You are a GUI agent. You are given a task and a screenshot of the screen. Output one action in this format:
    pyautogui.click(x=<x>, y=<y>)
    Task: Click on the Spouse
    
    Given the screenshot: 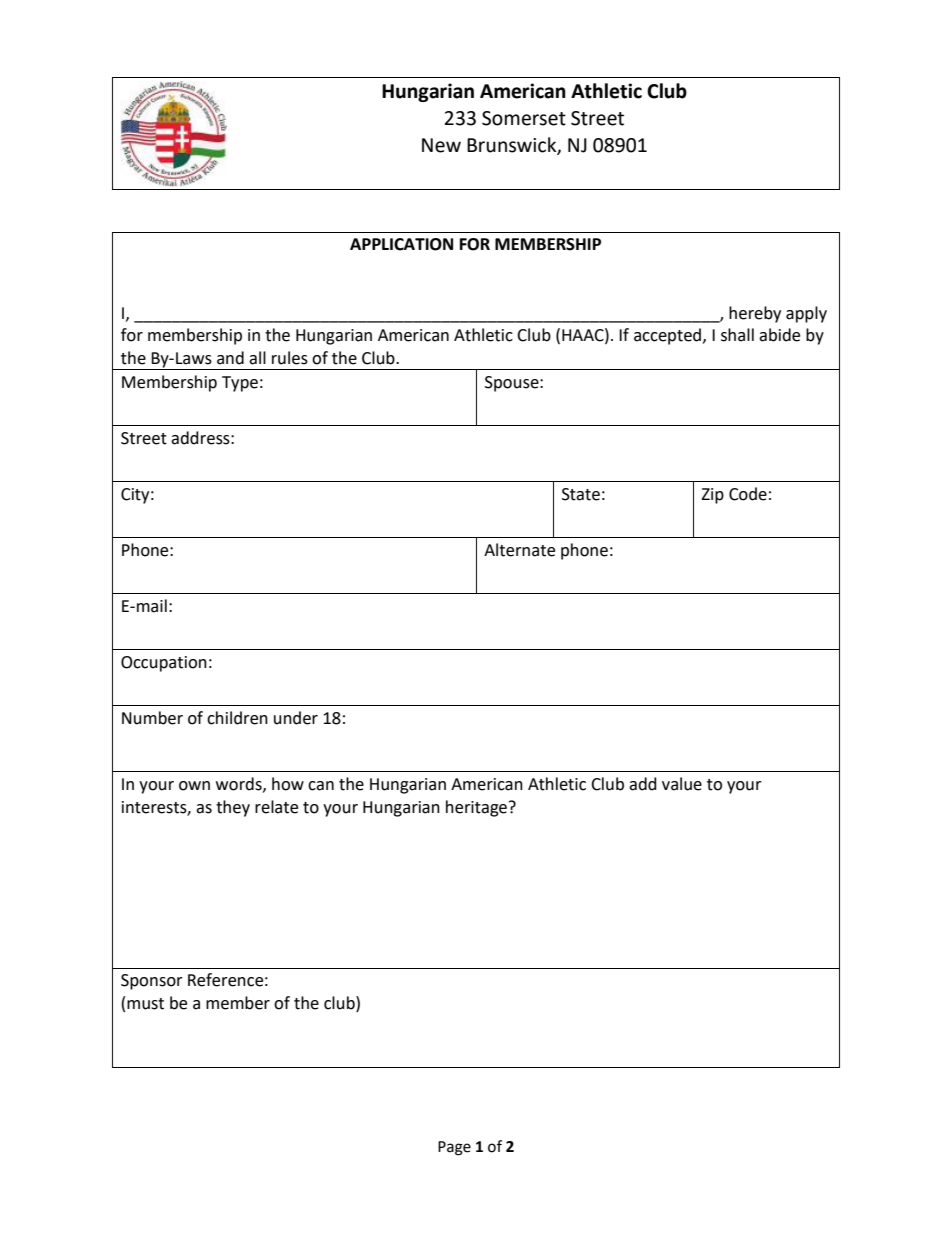 What is the action you would take?
    pyautogui.click(x=513, y=384)
